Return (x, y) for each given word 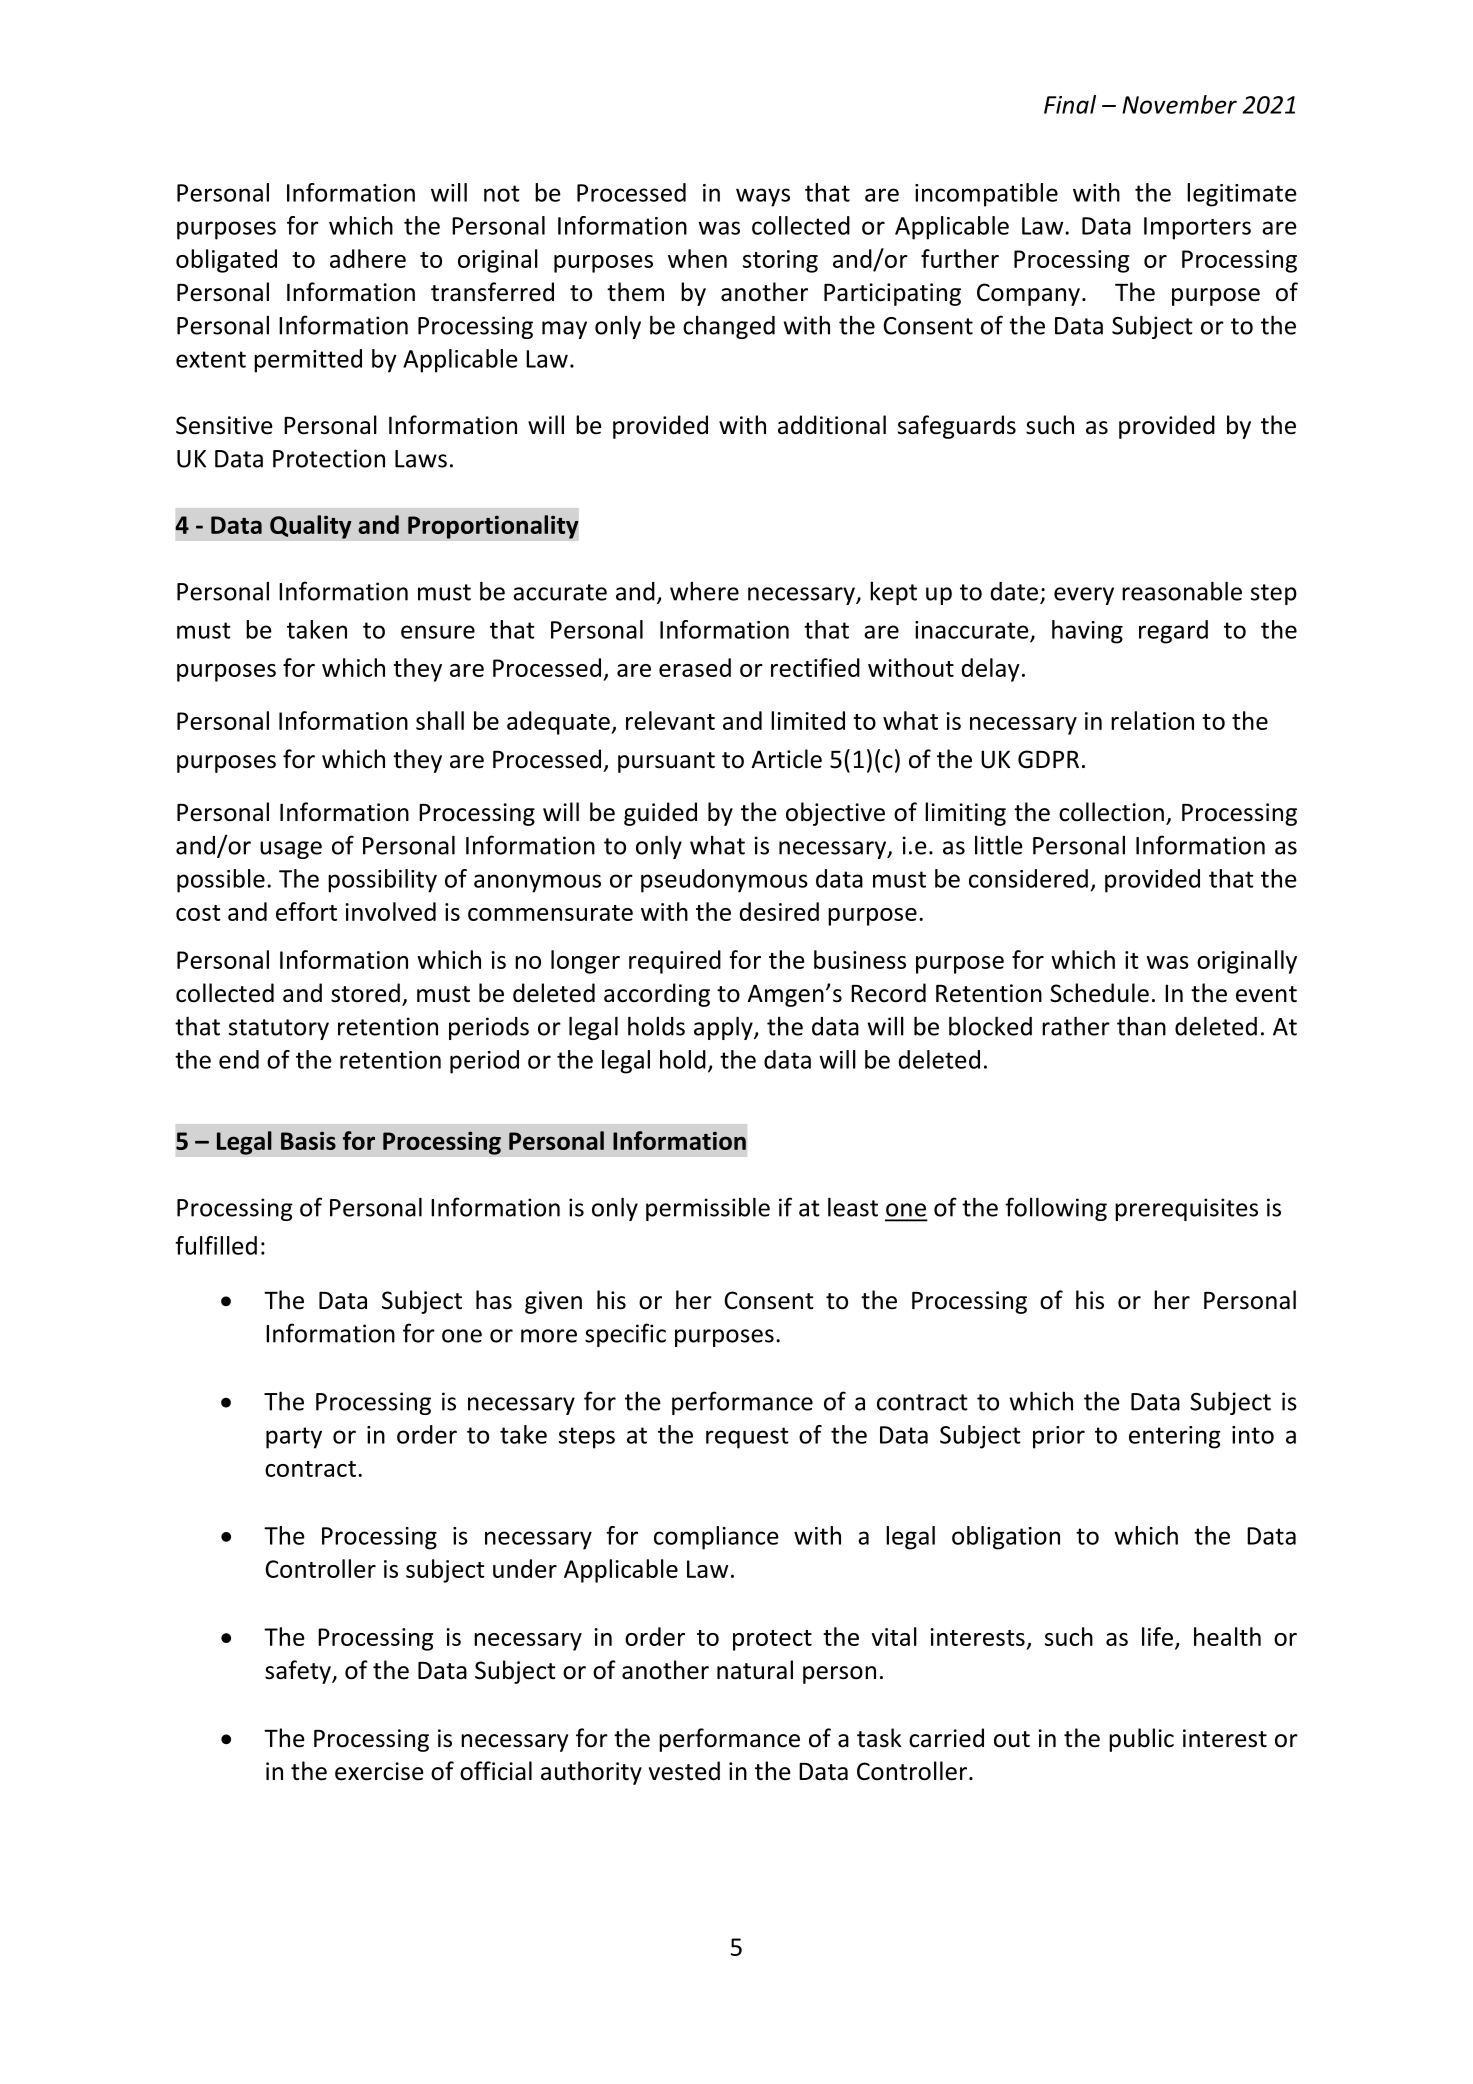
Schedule (1099, 993)
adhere (368, 258)
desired (779, 911)
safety (299, 1672)
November (1179, 104)
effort (306, 911)
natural (755, 1670)
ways (763, 197)
